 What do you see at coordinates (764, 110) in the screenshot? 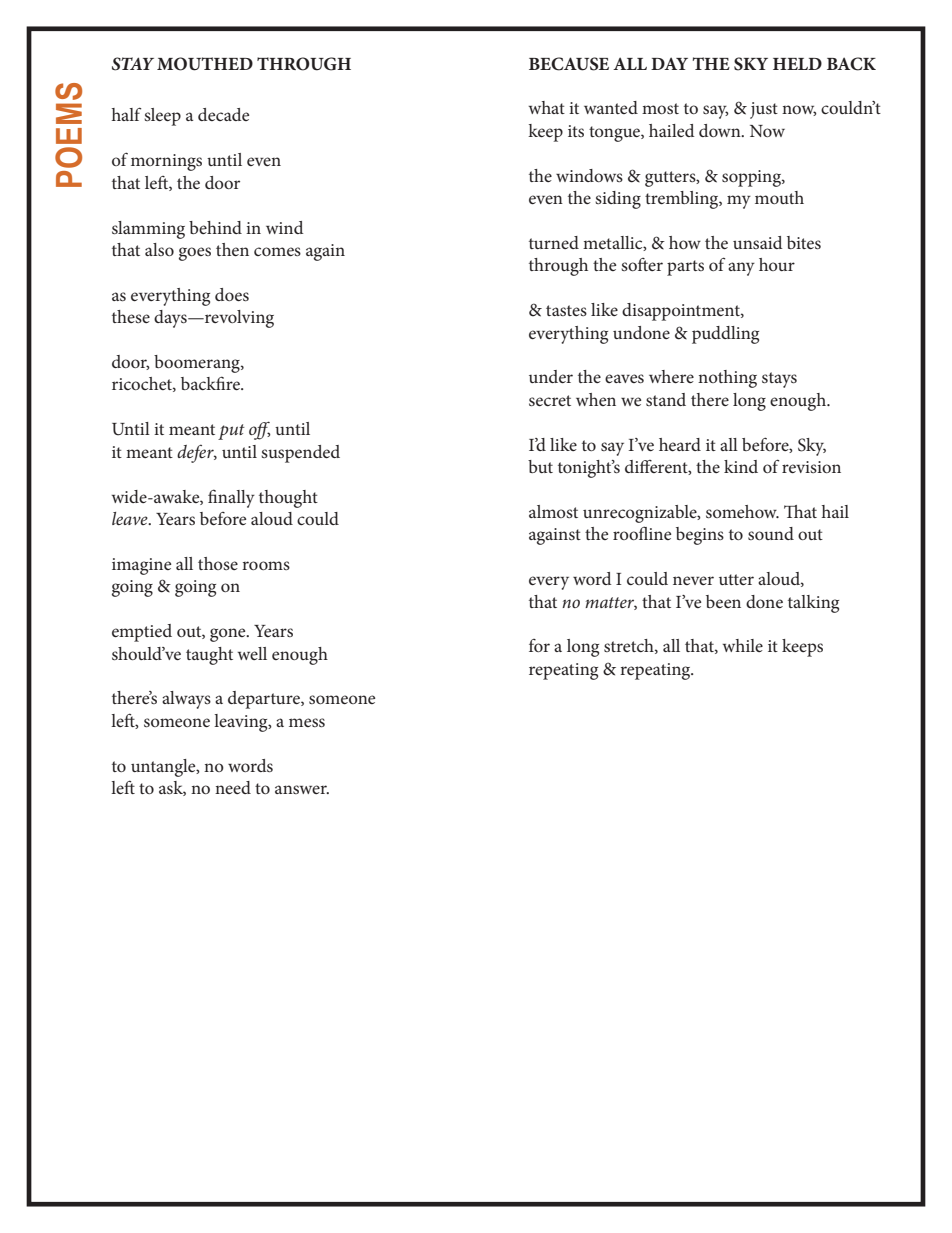
I see `just` at bounding box center [764, 110].
